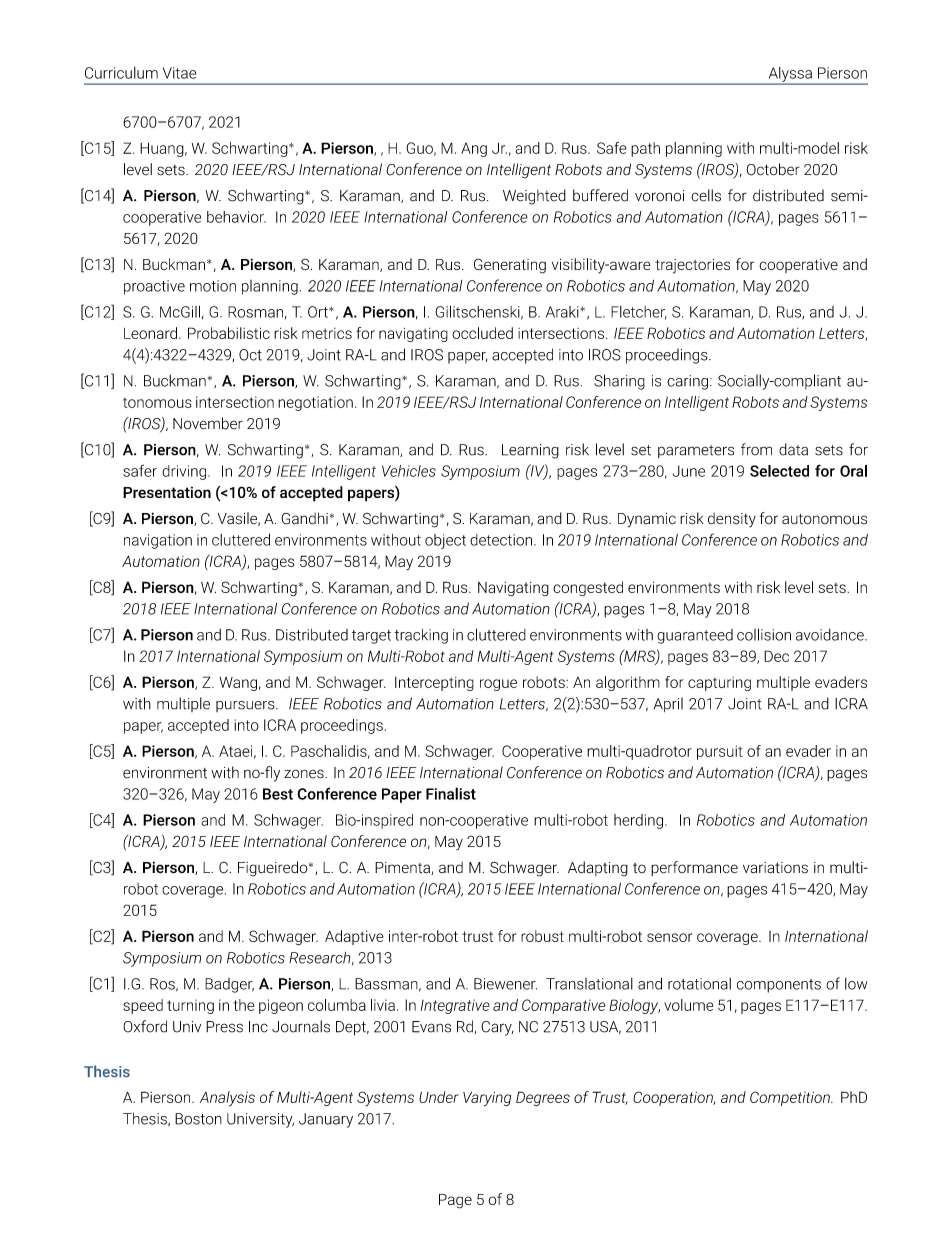 Image resolution: width=952 pixels, height=1233 pixels. I want to click on Alyssa, so click(790, 75).
